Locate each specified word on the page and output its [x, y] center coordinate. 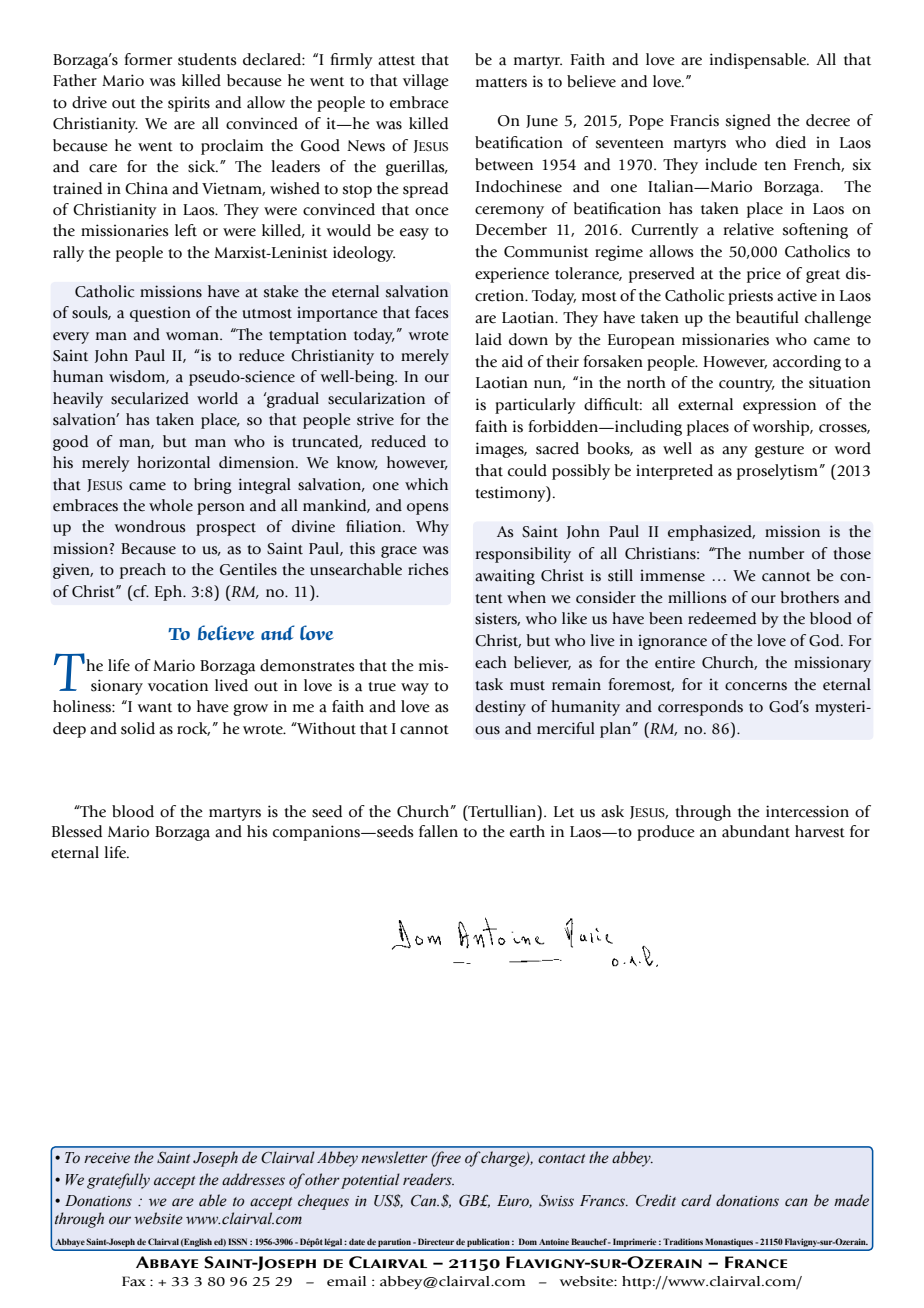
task [489, 684]
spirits [189, 104]
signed [748, 122]
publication [488, 1243]
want [154, 708]
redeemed [722, 618]
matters [501, 83]
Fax [134, 1281]
